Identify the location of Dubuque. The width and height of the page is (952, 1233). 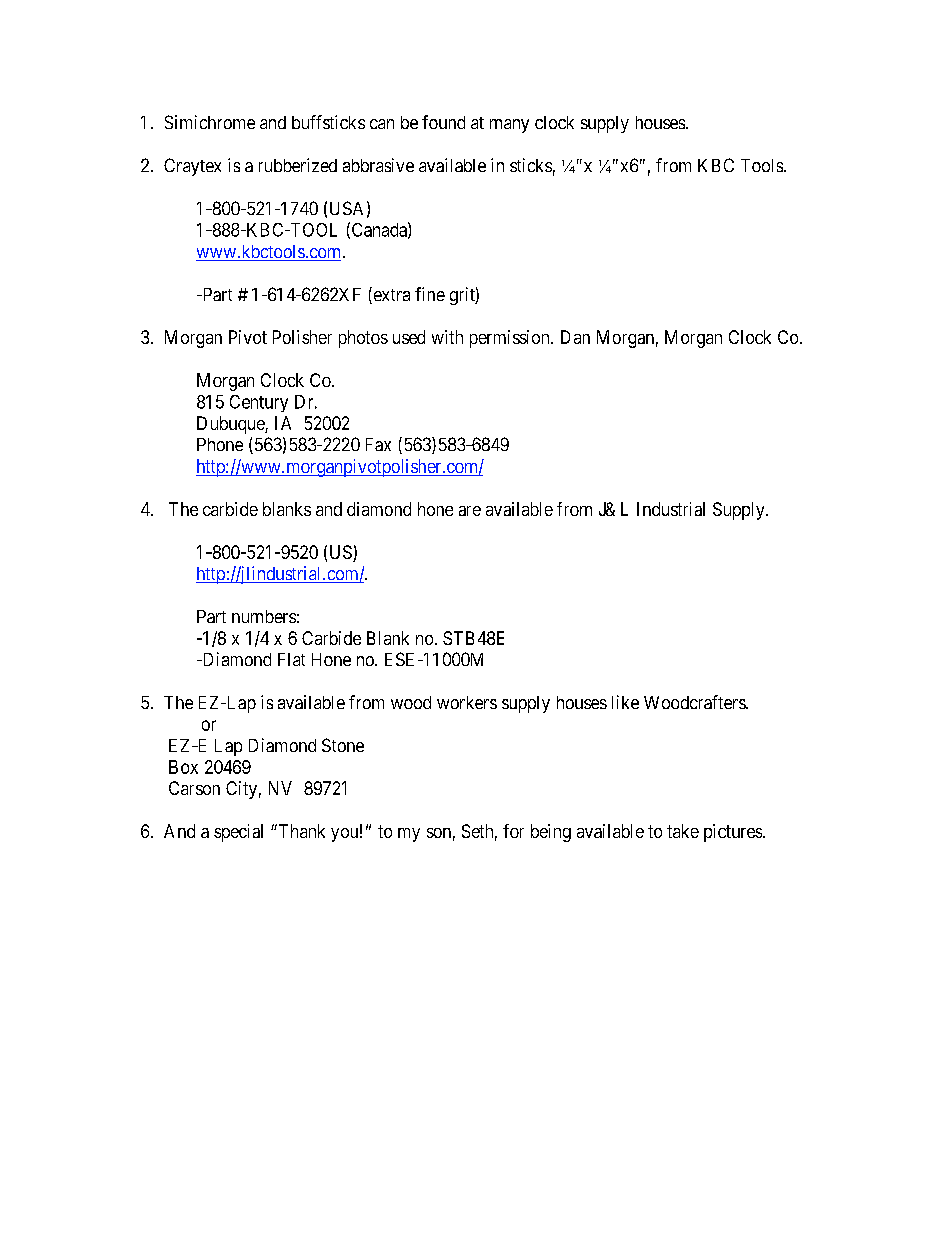
(231, 425).
